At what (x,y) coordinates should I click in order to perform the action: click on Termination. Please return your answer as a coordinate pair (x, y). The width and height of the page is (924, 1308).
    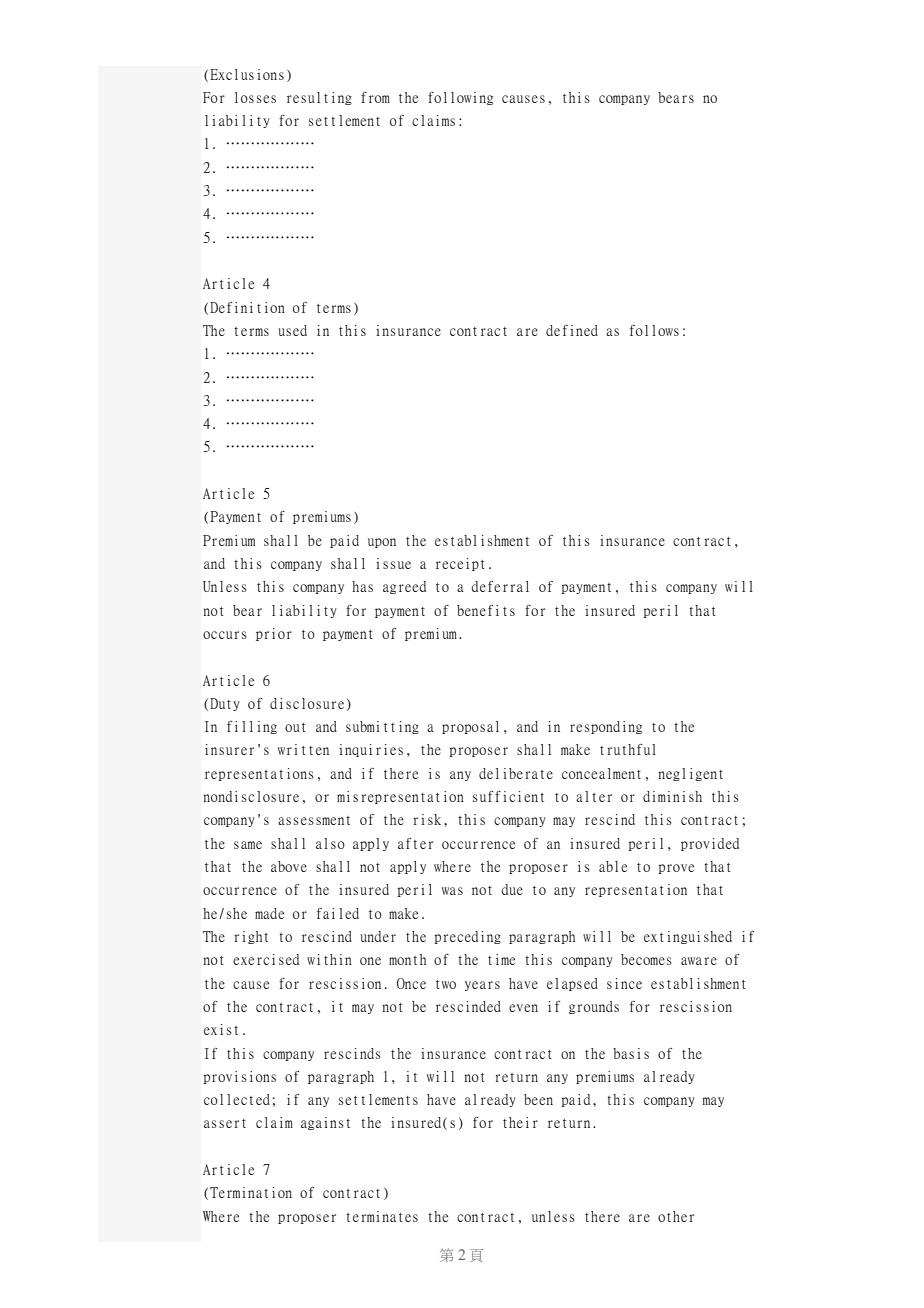
    Looking at the image, I should click on (251, 1192).
